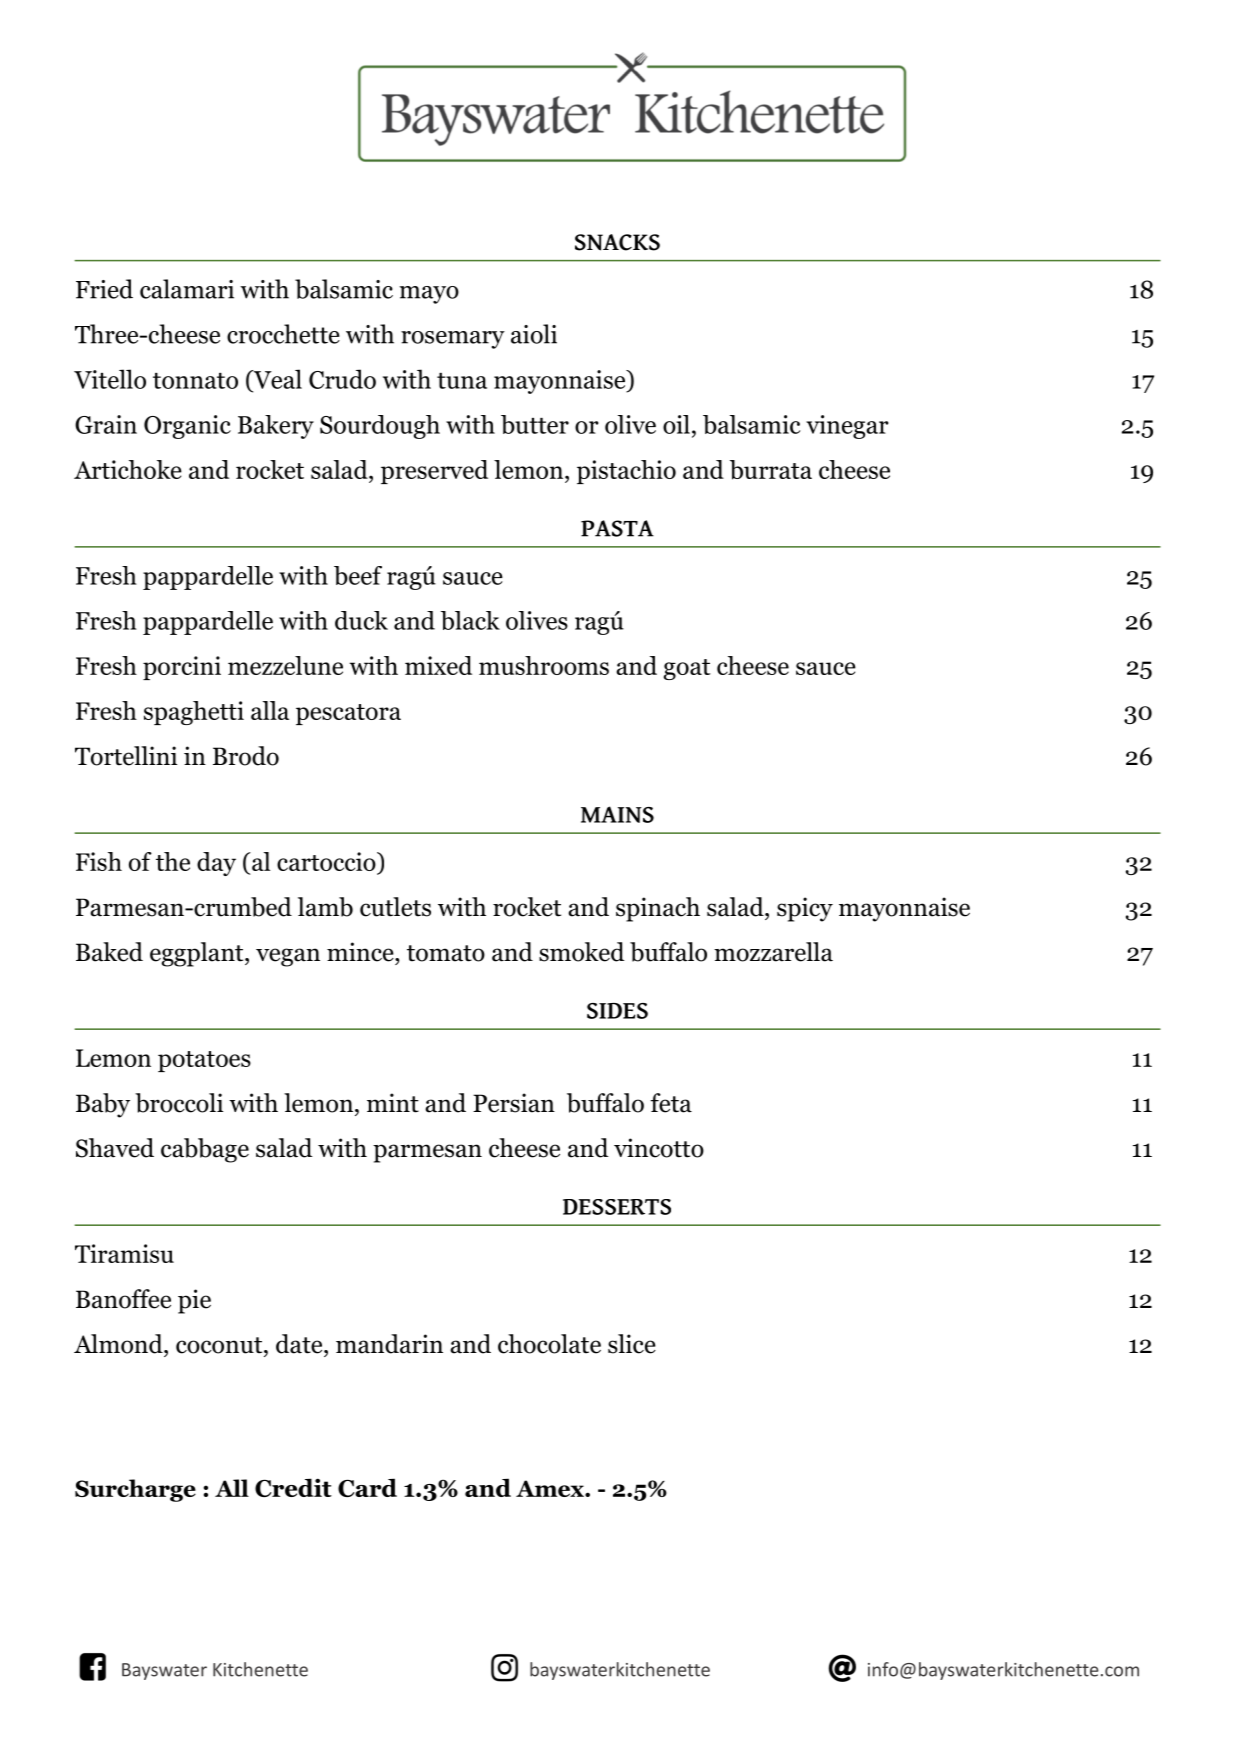 Image resolution: width=1235 pixels, height=1747 pixels. Describe the element at coordinates (182, 668) in the screenshot. I see `porcini` at that location.
